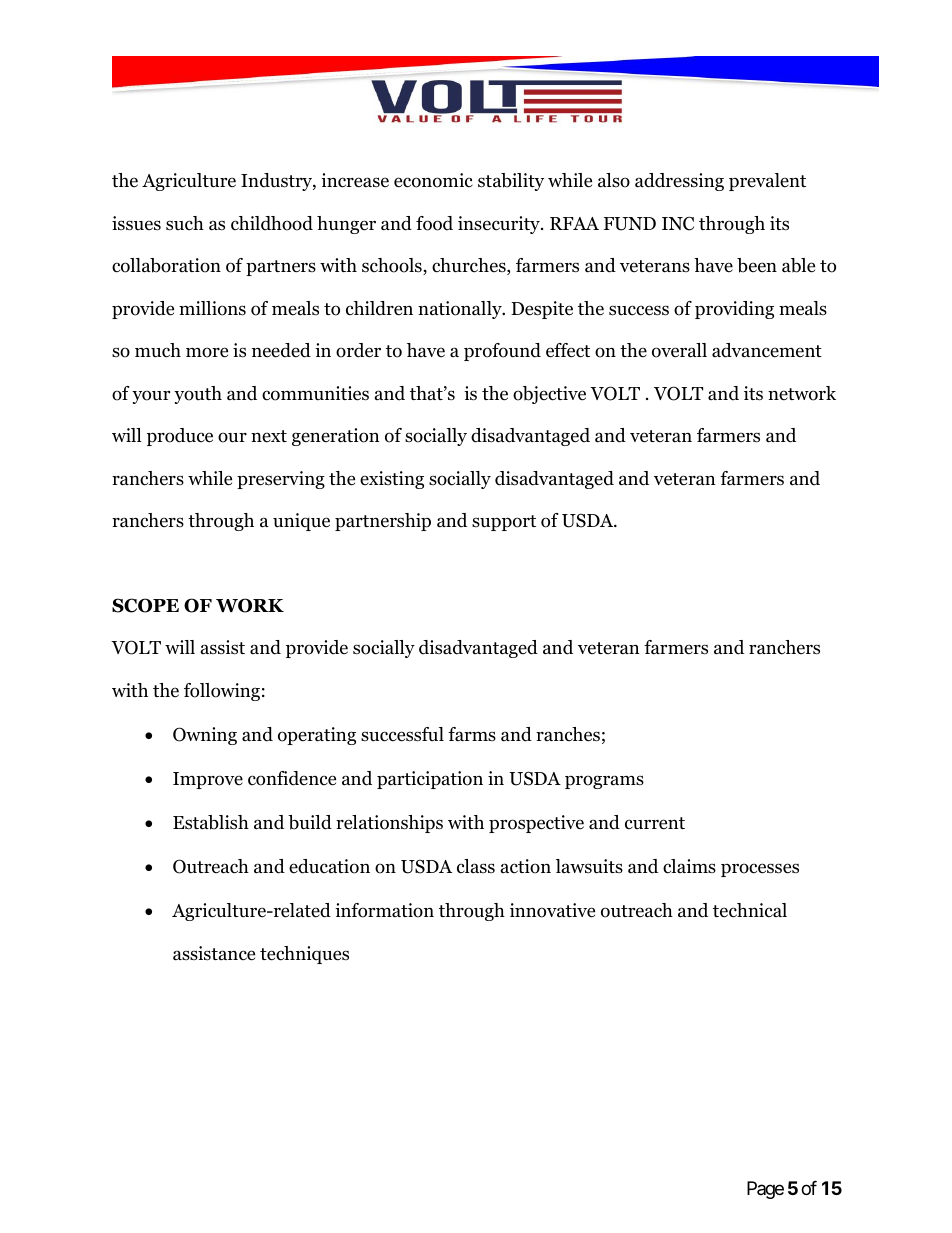  I want to click on such, so click(185, 223).
